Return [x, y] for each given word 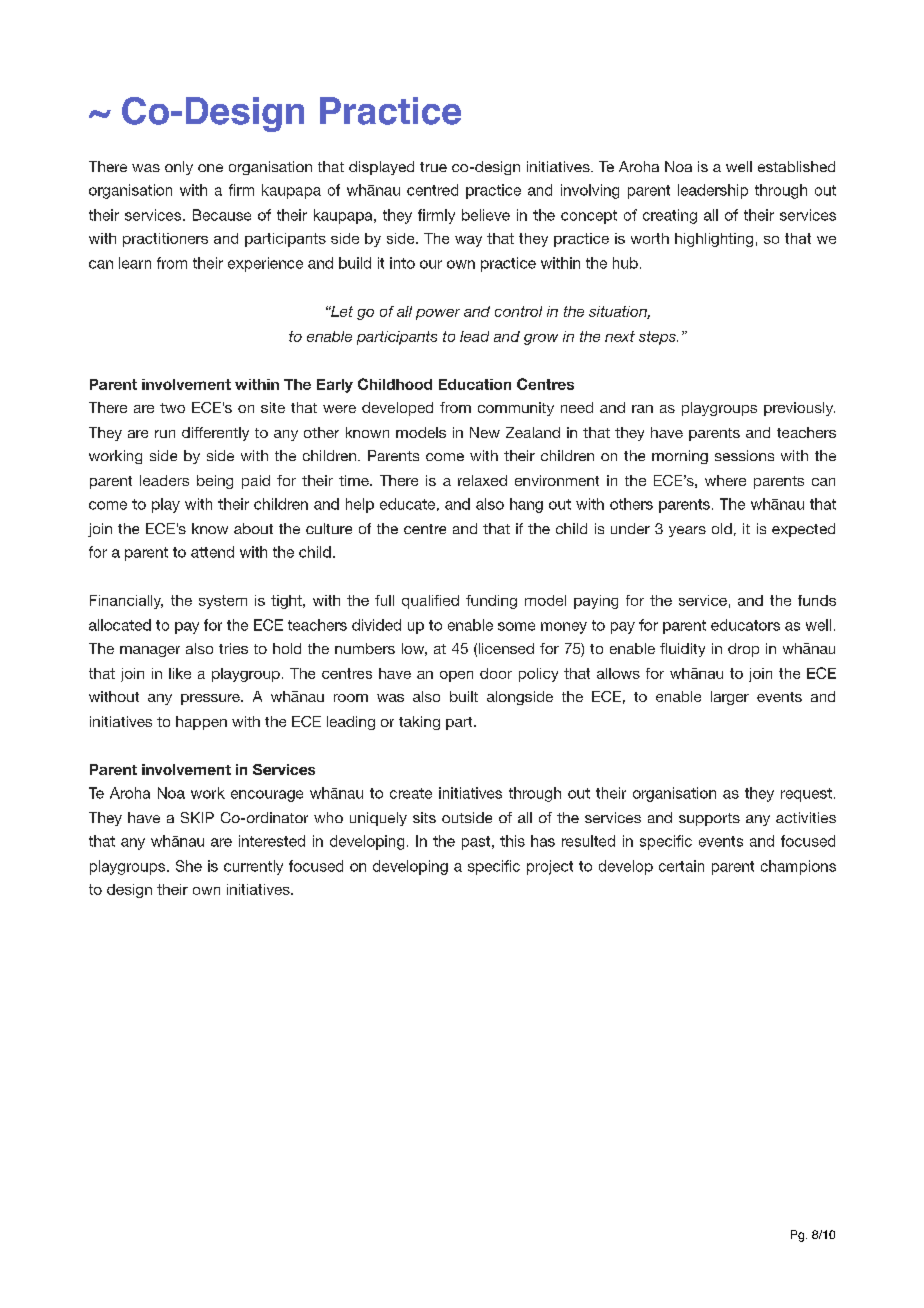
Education [475, 384]
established [796, 166]
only [179, 168]
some [516, 626]
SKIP [197, 817]
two [172, 408]
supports [709, 819]
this [512, 841]
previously [799, 409]
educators [745, 625]
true [433, 167]
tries [233, 648]
